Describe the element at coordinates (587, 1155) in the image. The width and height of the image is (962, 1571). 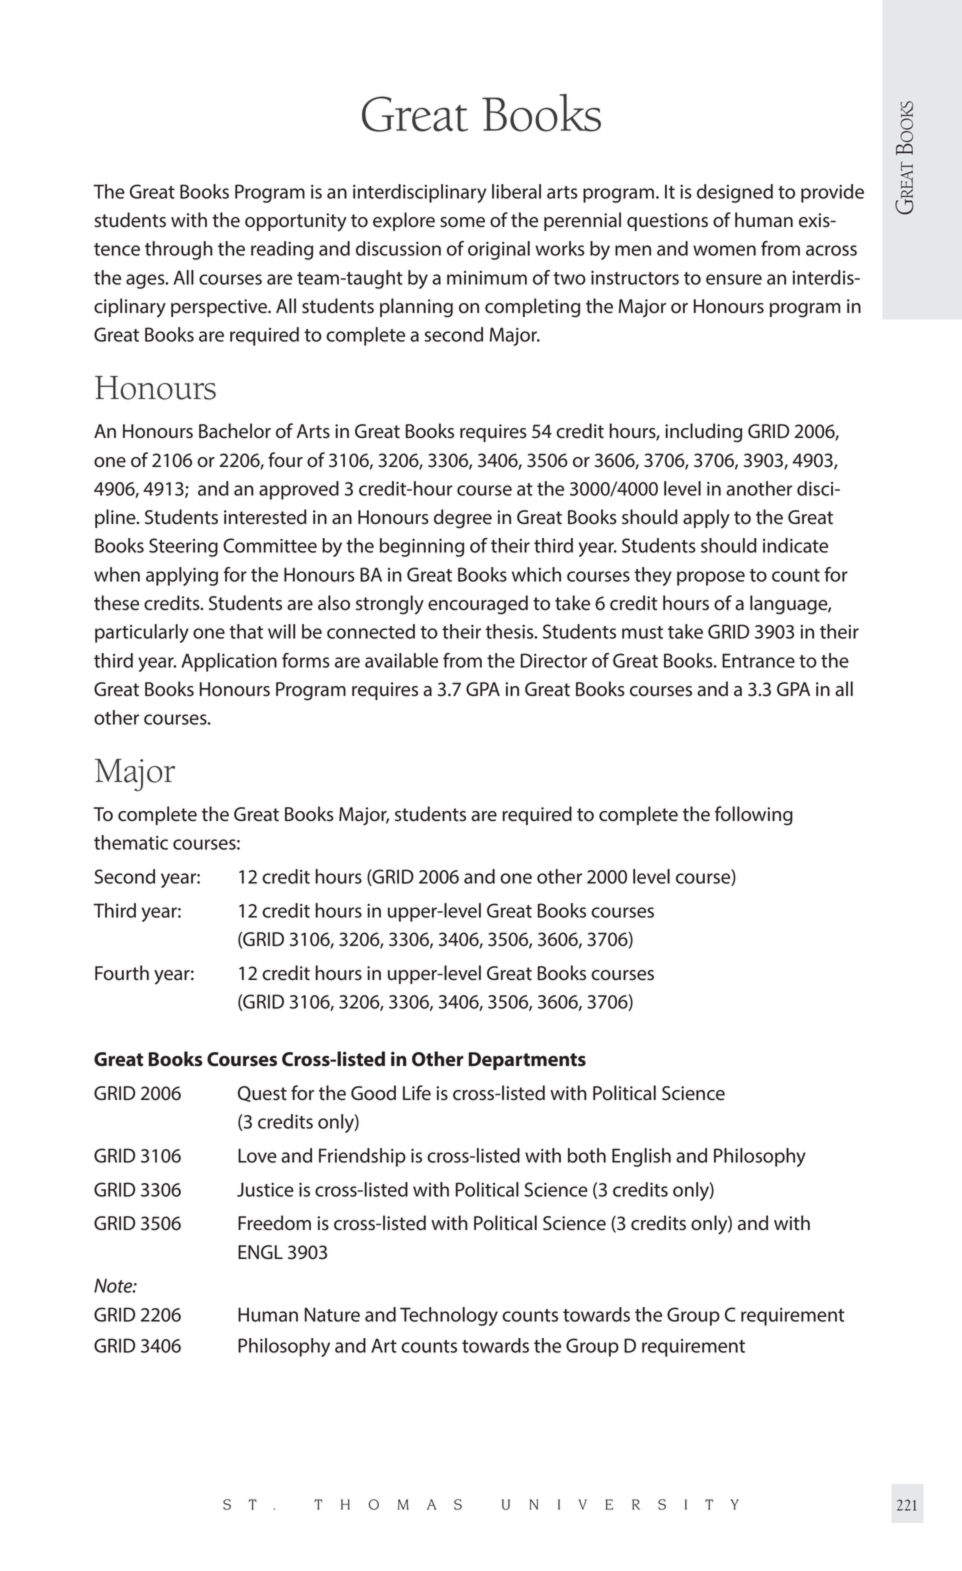
I see `both` at that location.
